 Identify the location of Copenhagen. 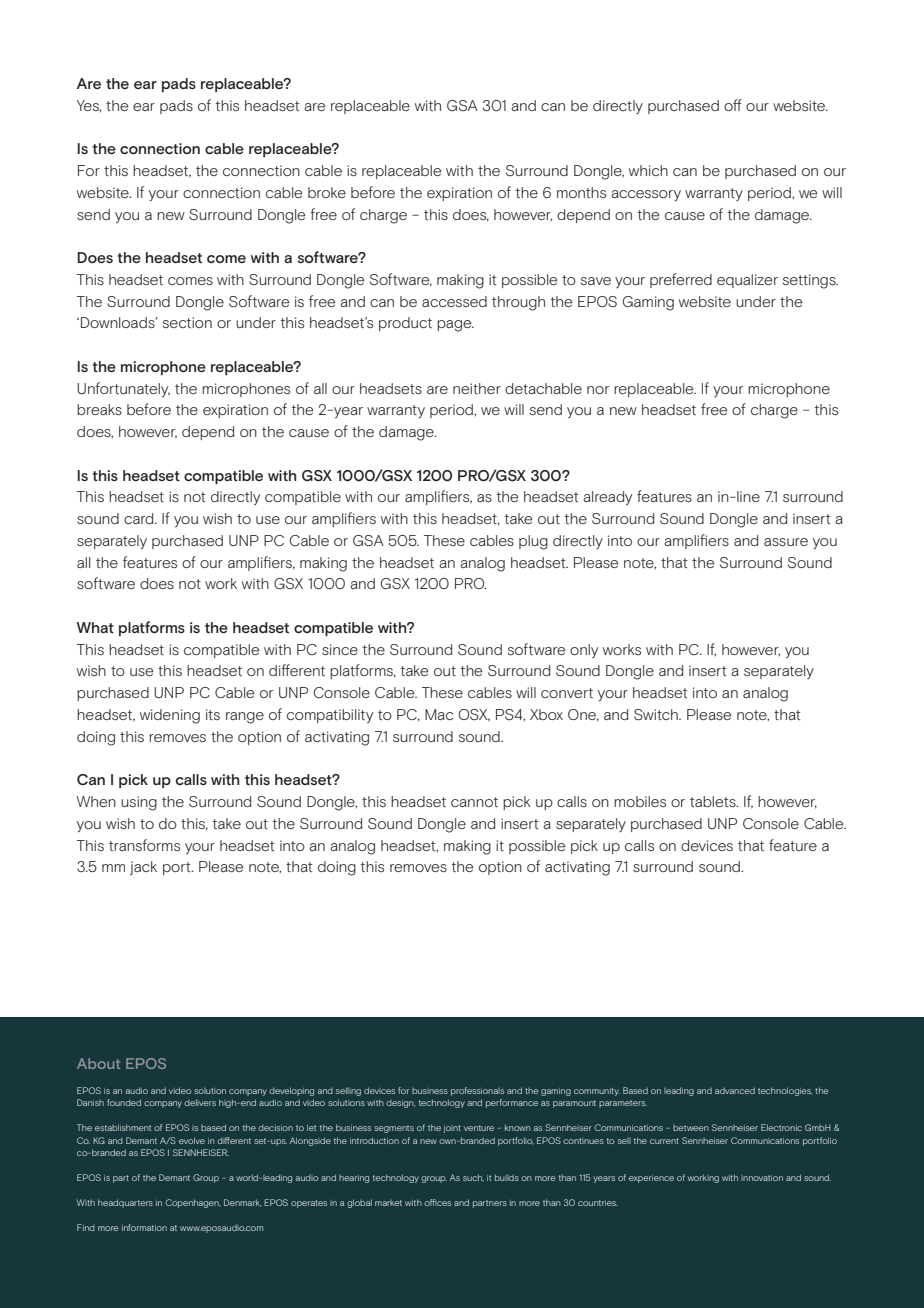
(193, 1203).
